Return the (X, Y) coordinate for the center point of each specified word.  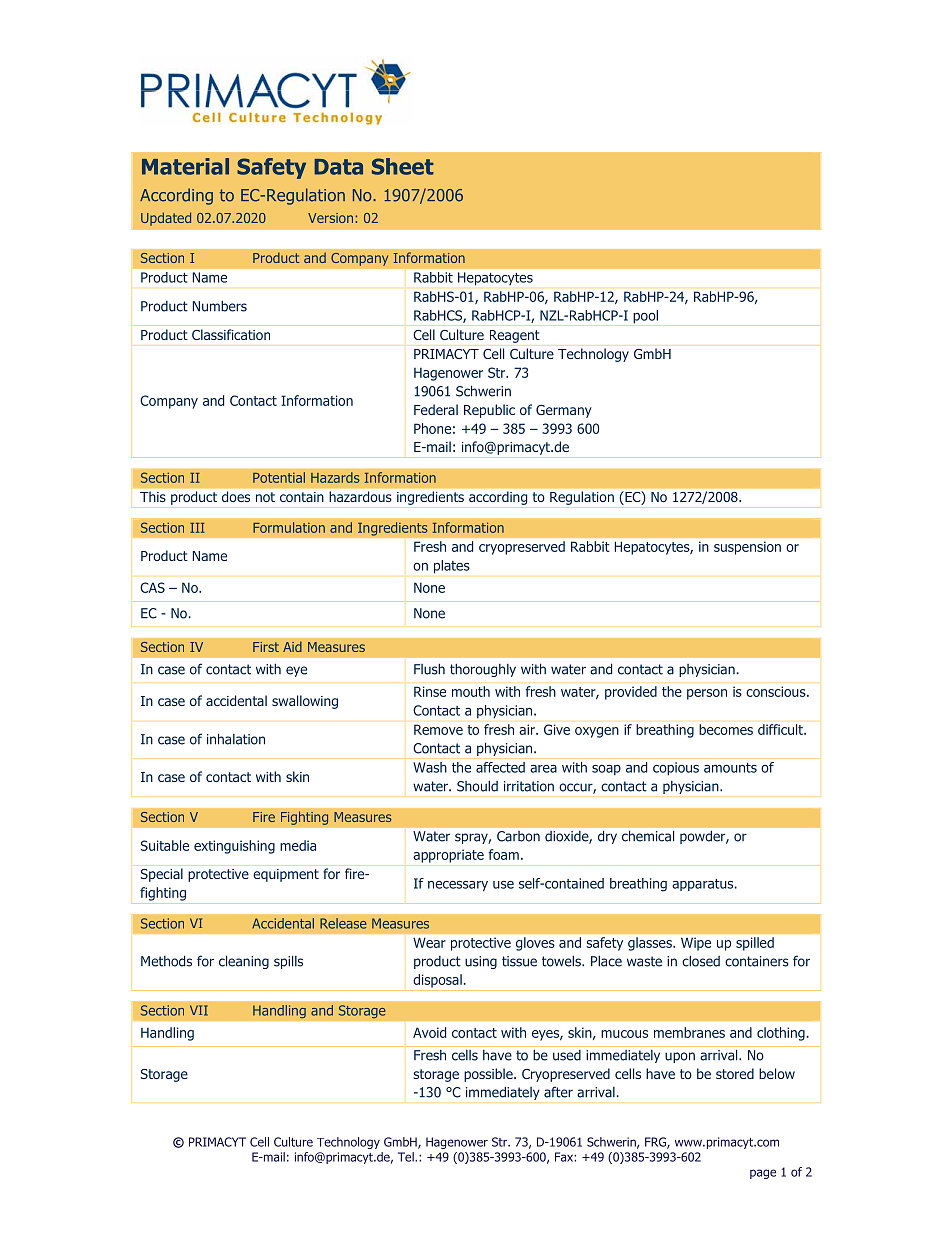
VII (199, 1010)
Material (185, 166)
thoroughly (483, 670)
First (266, 647)
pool (645, 317)
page (763, 1174)
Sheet (403, 166)
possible (489, 1075)
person (707, 694)
